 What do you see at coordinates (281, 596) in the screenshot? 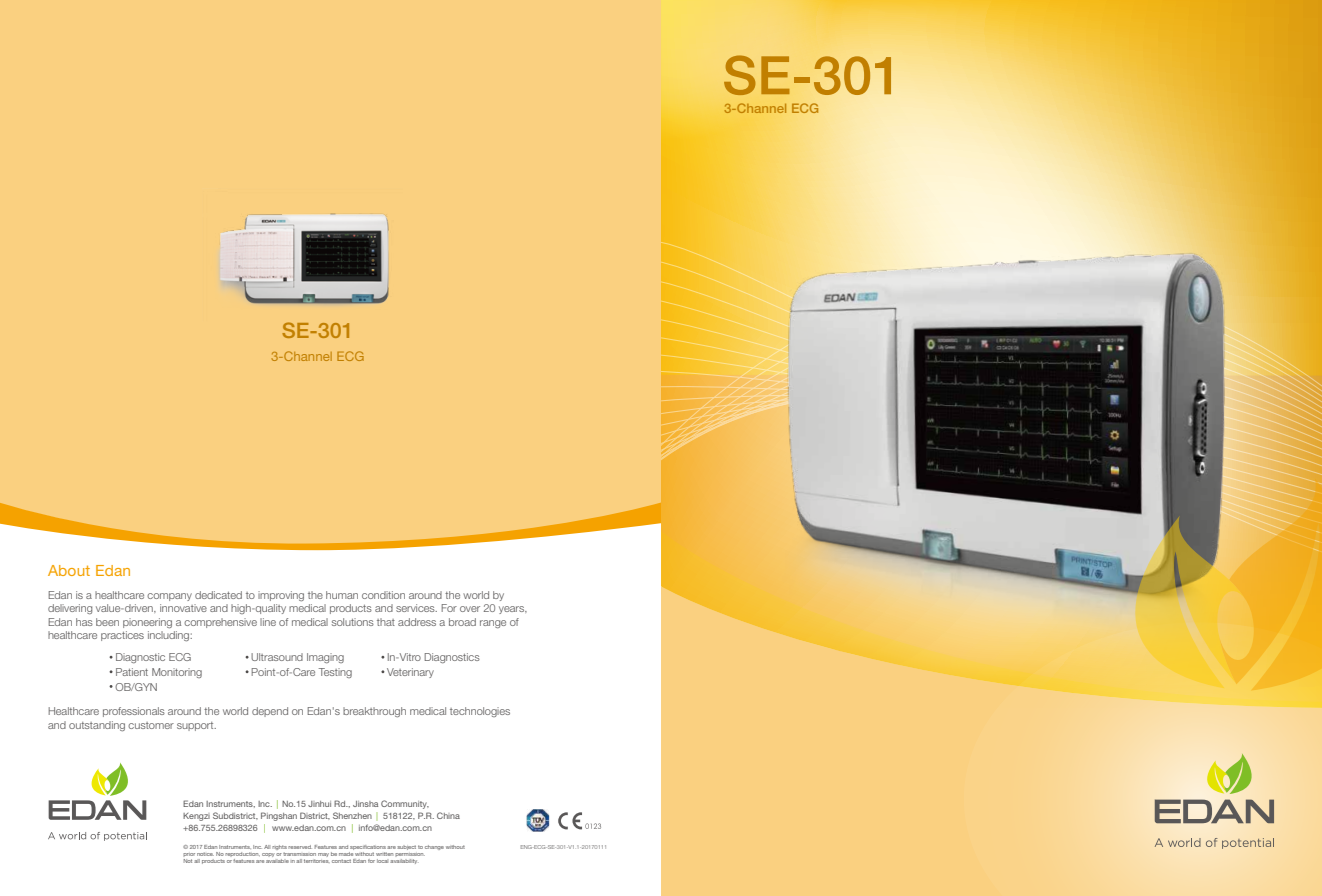
I see `improving` at bounding box center [281, 596].
